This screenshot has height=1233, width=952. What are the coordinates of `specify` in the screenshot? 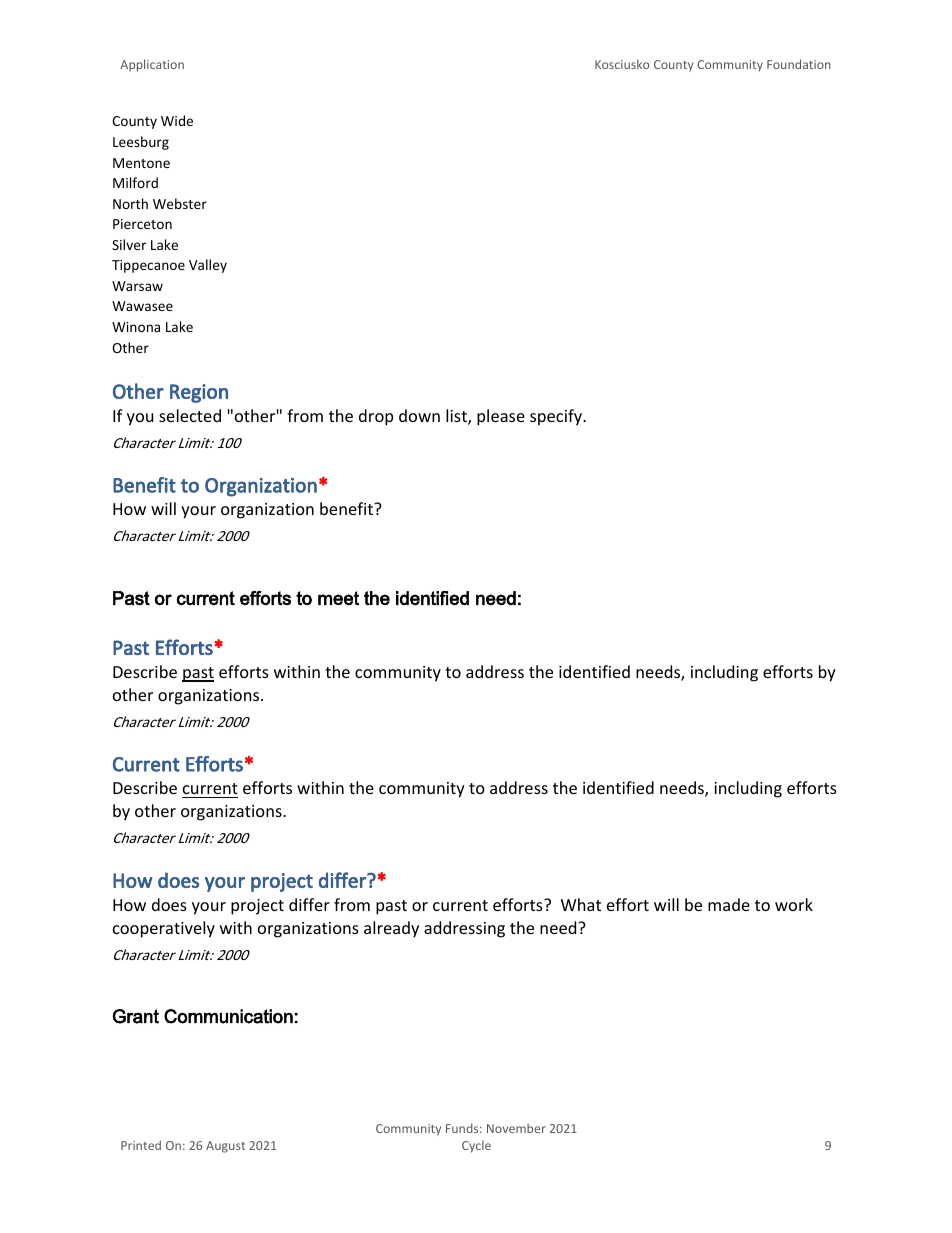 It's located at (557, 417).
